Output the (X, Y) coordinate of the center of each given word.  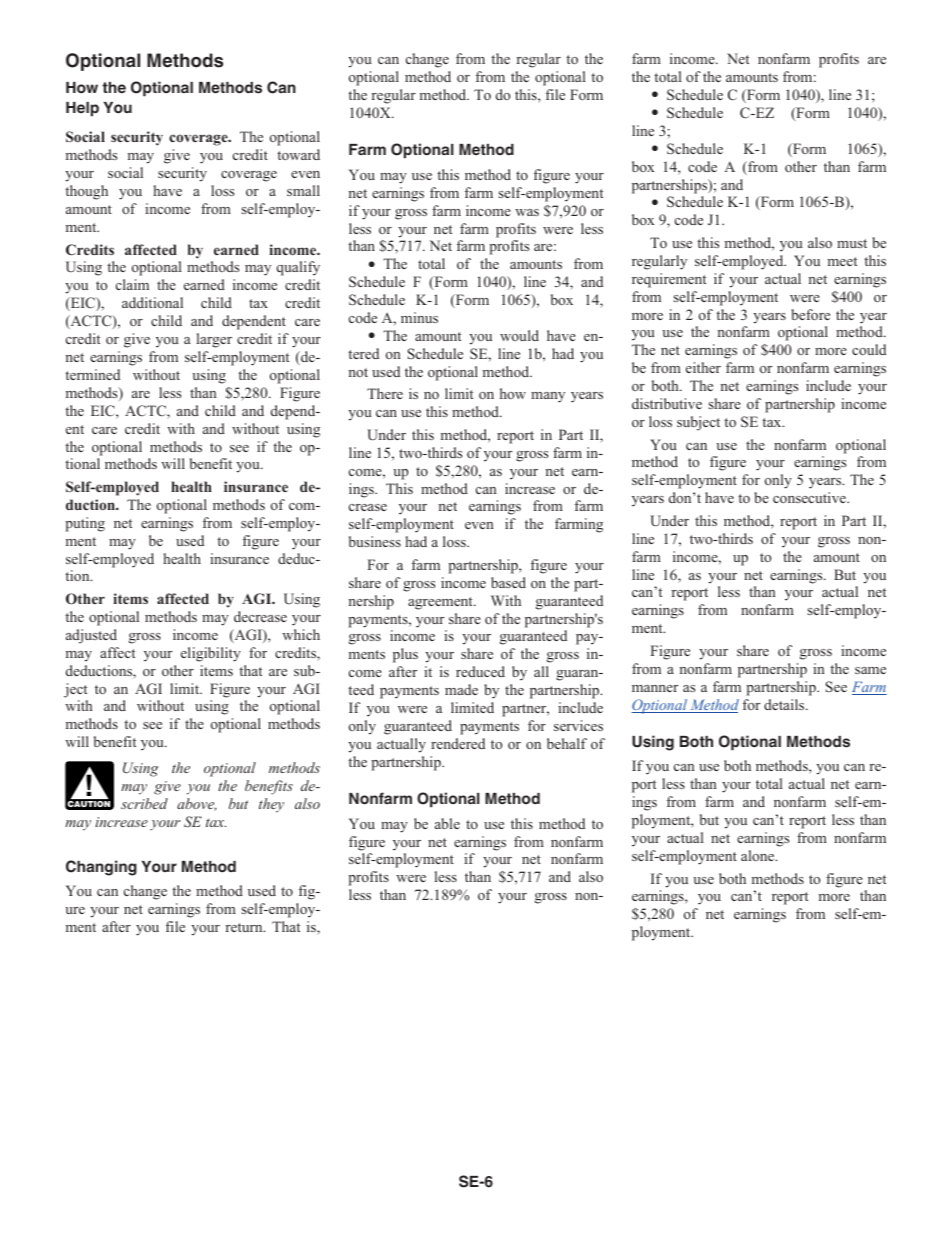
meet (842, 261)
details (785, 704)
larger (214, 340)
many (548, 397)
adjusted (91, 636)
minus (419, 317)
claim (132, 284)
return (245, 927)
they (271, 805)
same (870, 670)
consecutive (810, 497)
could (869, 349)
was (527, 212)
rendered (458, 743)
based (508, 582)
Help (82, 109)
